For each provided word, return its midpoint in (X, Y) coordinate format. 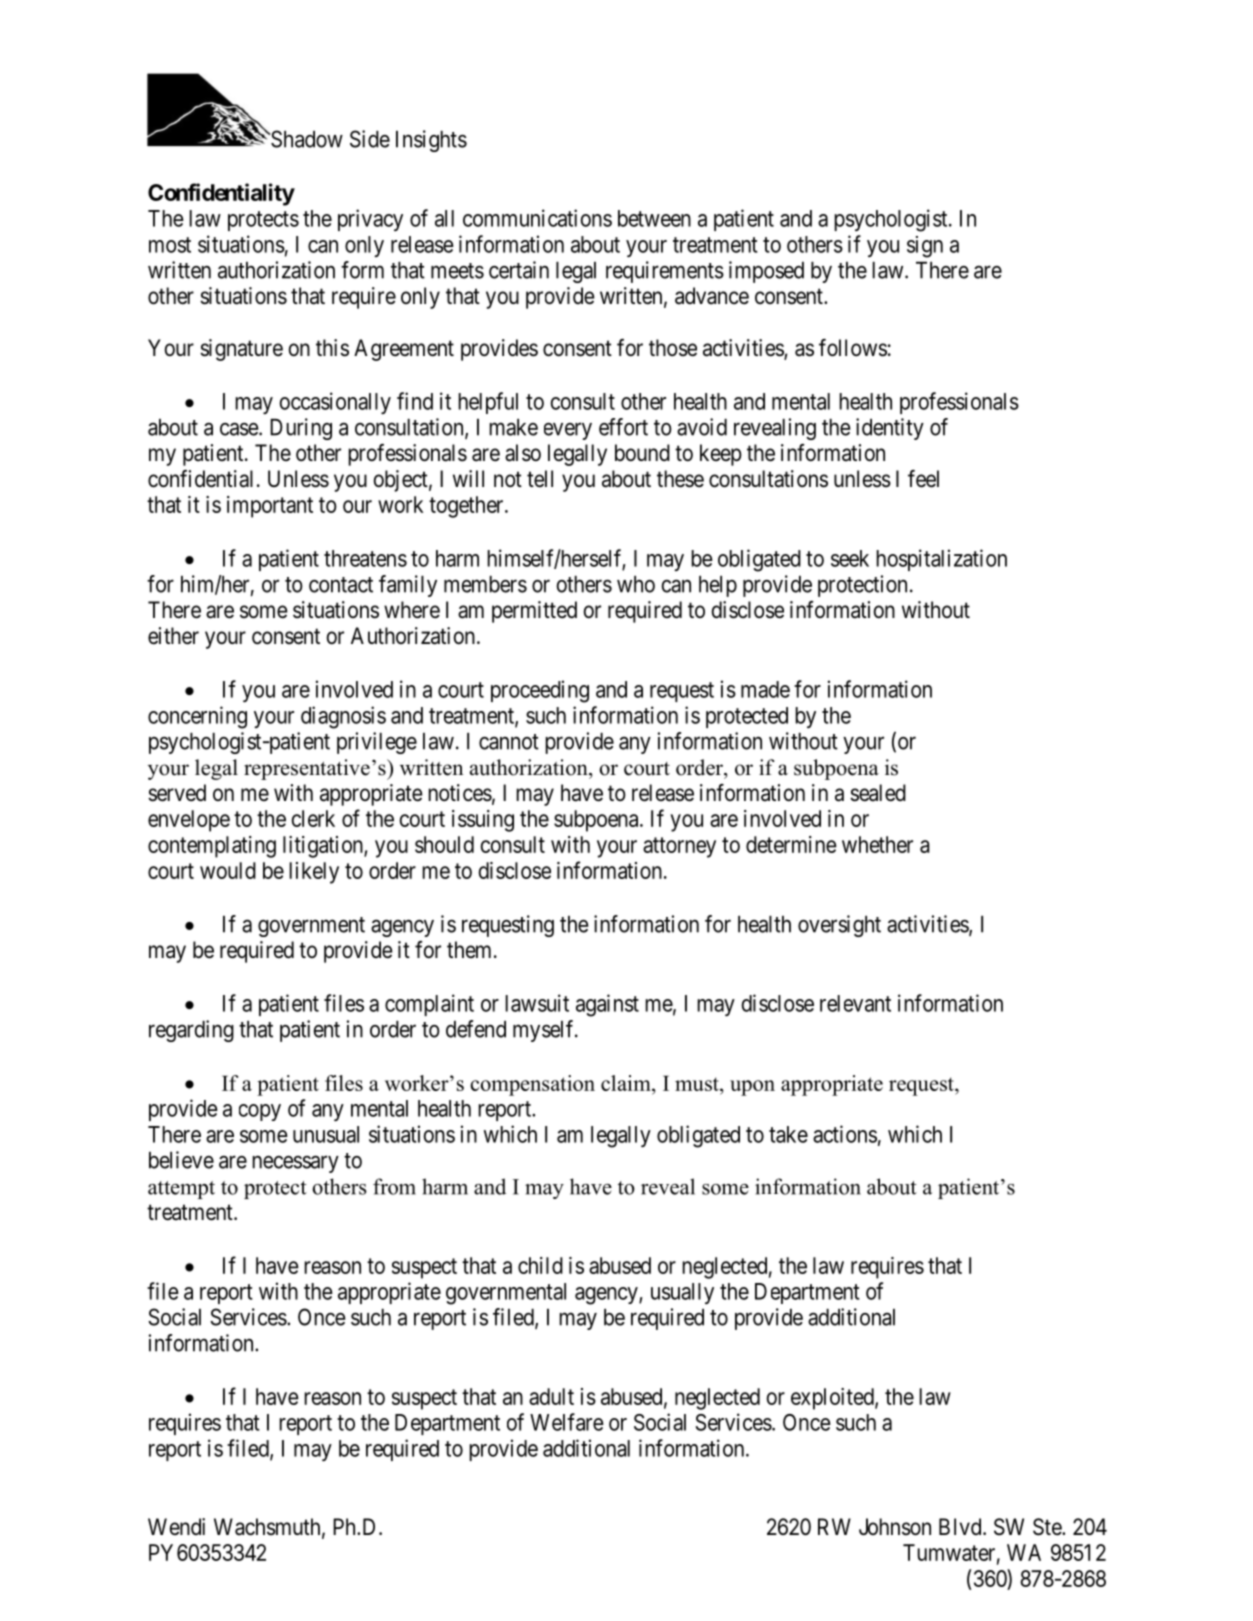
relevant (855, 1003)
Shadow (306, 139)
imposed (766, 272)
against (607, 1005)
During (301, 429)
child (540, 1265)
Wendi (176, 1526)
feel (923, 479)
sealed (878, 793)
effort (623, 427)
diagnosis (343, 717)
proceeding (540, 691)
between (654, 218)
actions (845, 1134)
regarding (191, 1031)
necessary (295, 1164)
